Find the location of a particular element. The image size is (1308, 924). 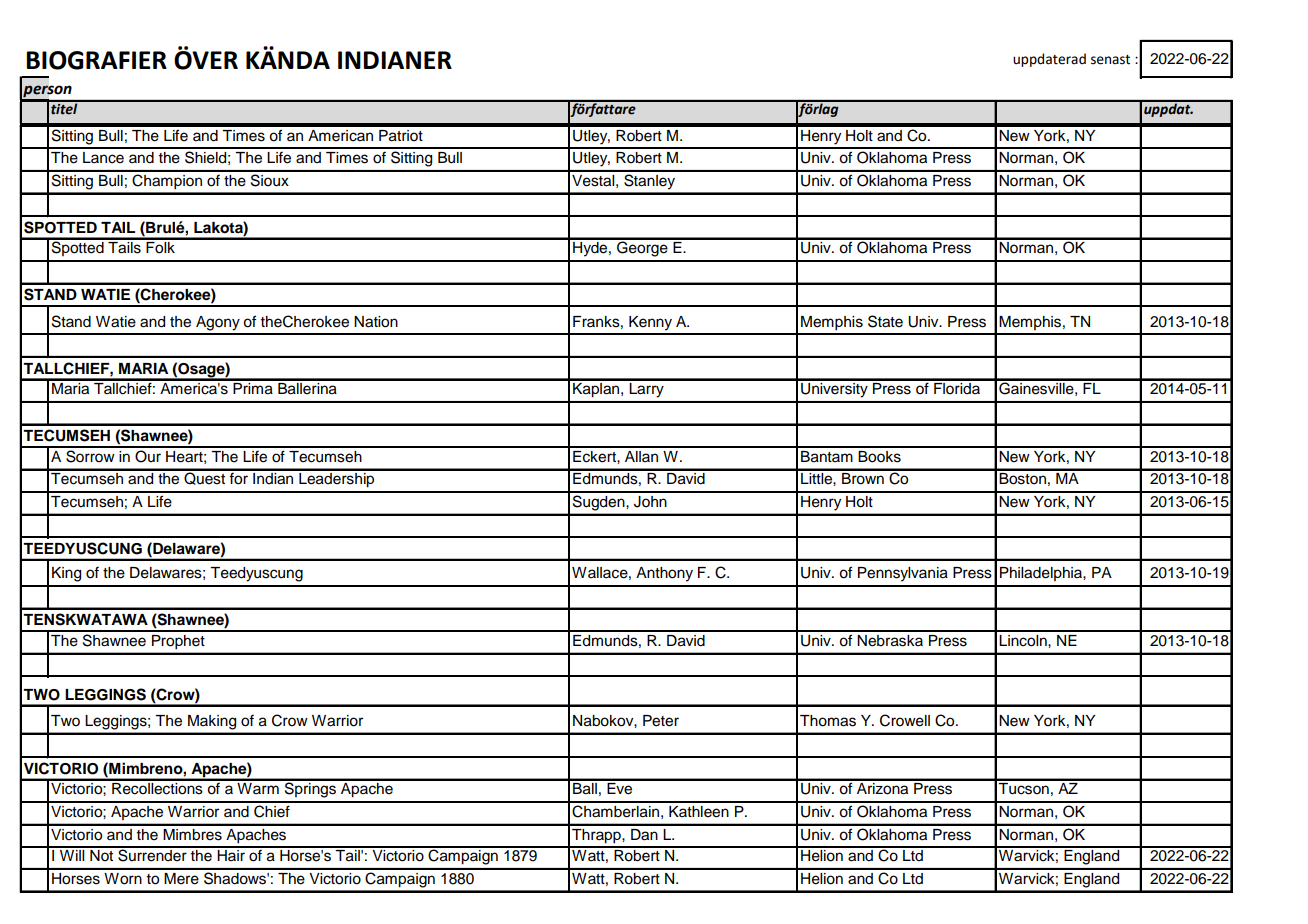

Surrender is located at coordinates (152, 854).
